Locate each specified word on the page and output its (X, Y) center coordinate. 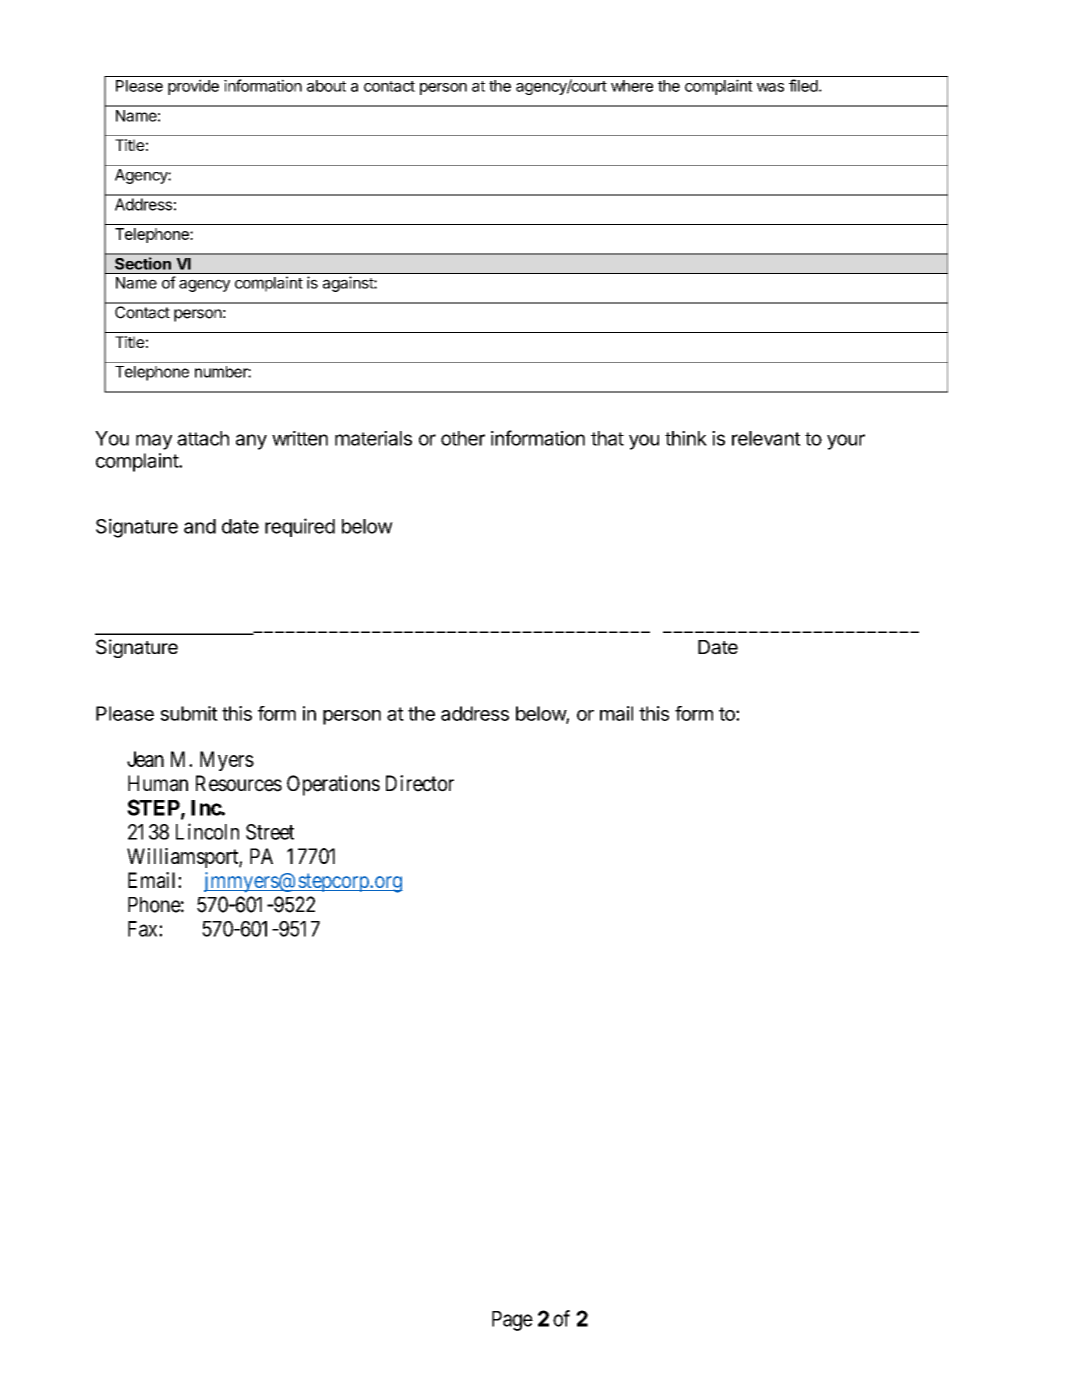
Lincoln (207, 831)
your (846, 442)
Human (158, 783)
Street (270, 832)
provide (193, 87)
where (632, 86)
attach (203, 438)
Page (512, 1321)
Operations (333, 785)
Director (420, 783)
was (770, 87)
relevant (766, 438)
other (463, 438)
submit (189, 713)
